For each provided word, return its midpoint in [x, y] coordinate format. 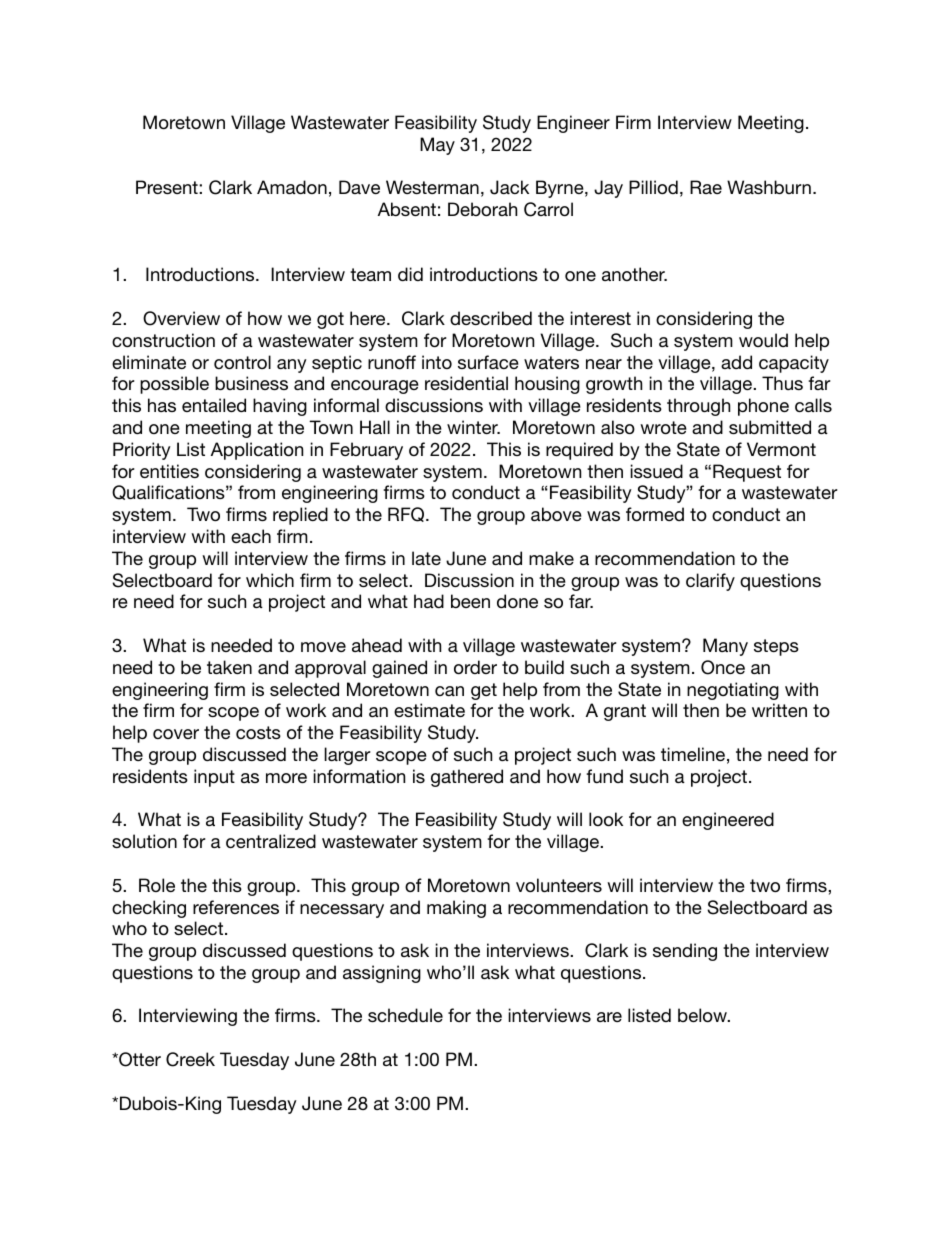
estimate [429, 710]
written [779, 710]
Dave [359, 187]
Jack [509, 187]
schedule [405, 1015]
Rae [706, 187]
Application [257, 451]
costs [258, 732]
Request [747, 473]
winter [473, 427]
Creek [190, 1059]
